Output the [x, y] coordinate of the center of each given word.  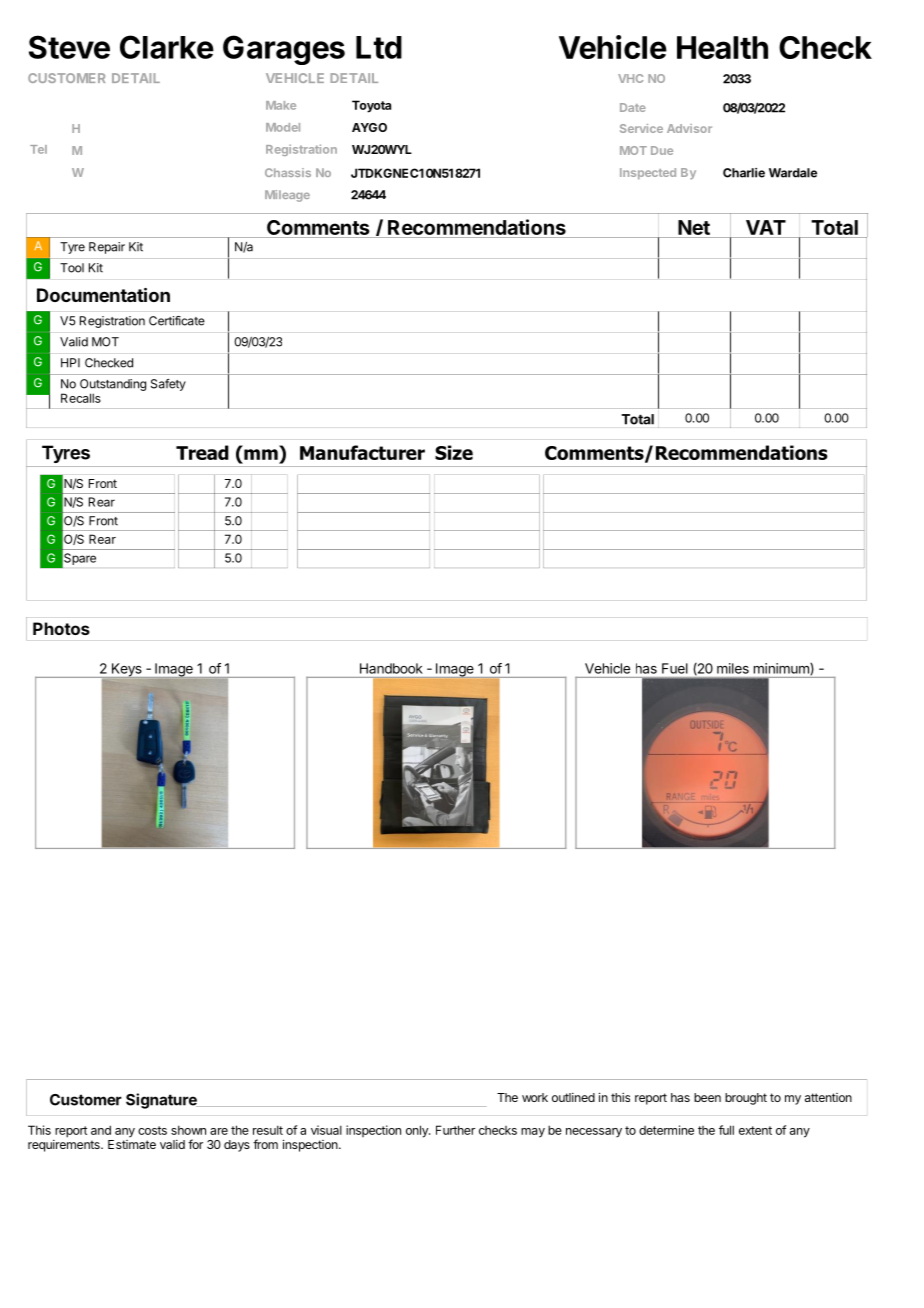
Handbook [391, 668]
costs [152, 1130]
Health [722, 47]
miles [733, 668]
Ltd [379, 47]
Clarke [167, 47]
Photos [61, 628]
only [418, 1131]
